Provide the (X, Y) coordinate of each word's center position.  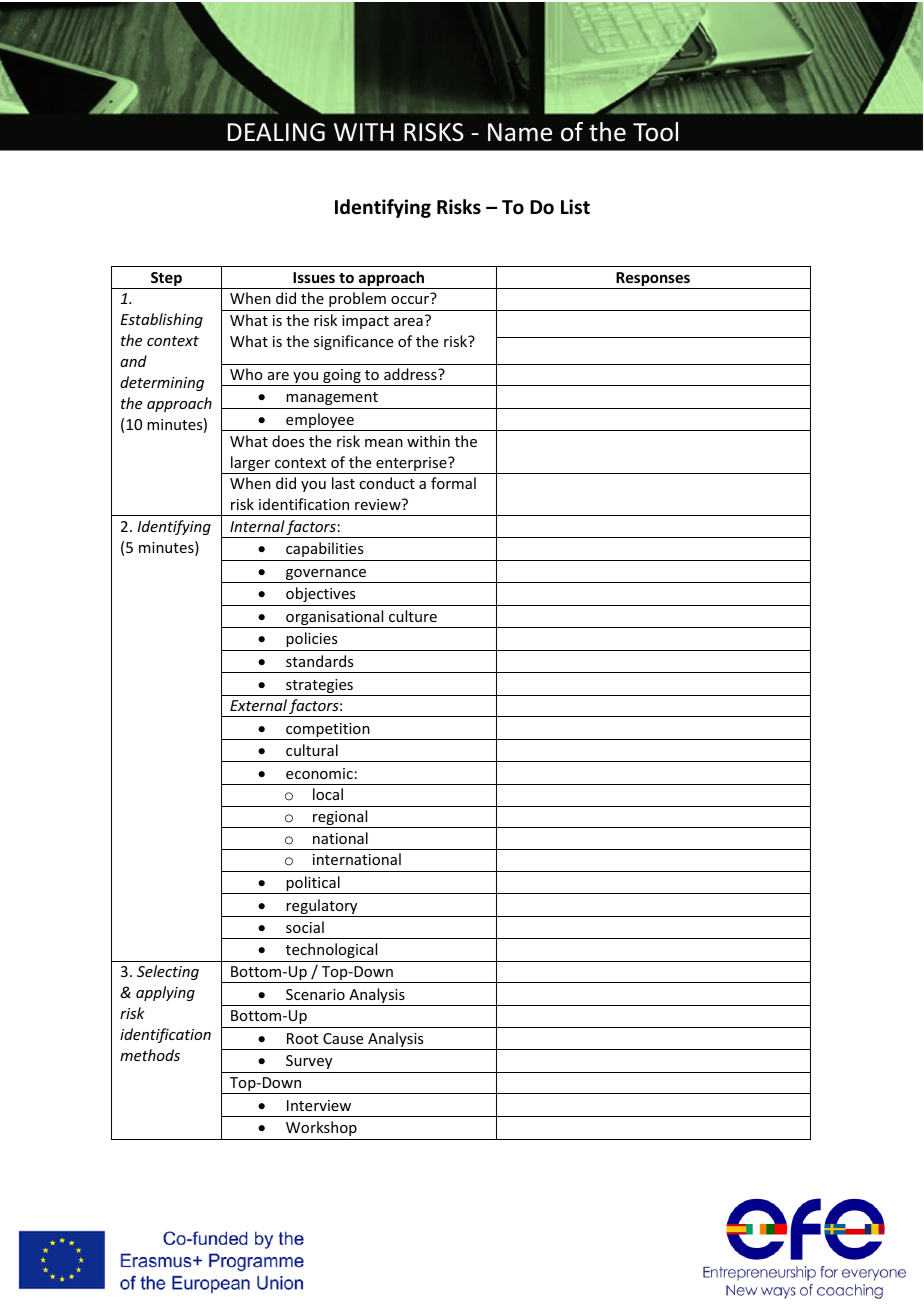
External (258, 705)
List (575, 207)
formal (453, 483)
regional (340, 819)
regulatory (322, 908)
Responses (653, 280)
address (411, 374)
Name (520, 132)
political (313, 885)
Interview (319, 1105)
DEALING (276, 132)
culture (413, 616)
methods (150, 1055)
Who (246, 374)
